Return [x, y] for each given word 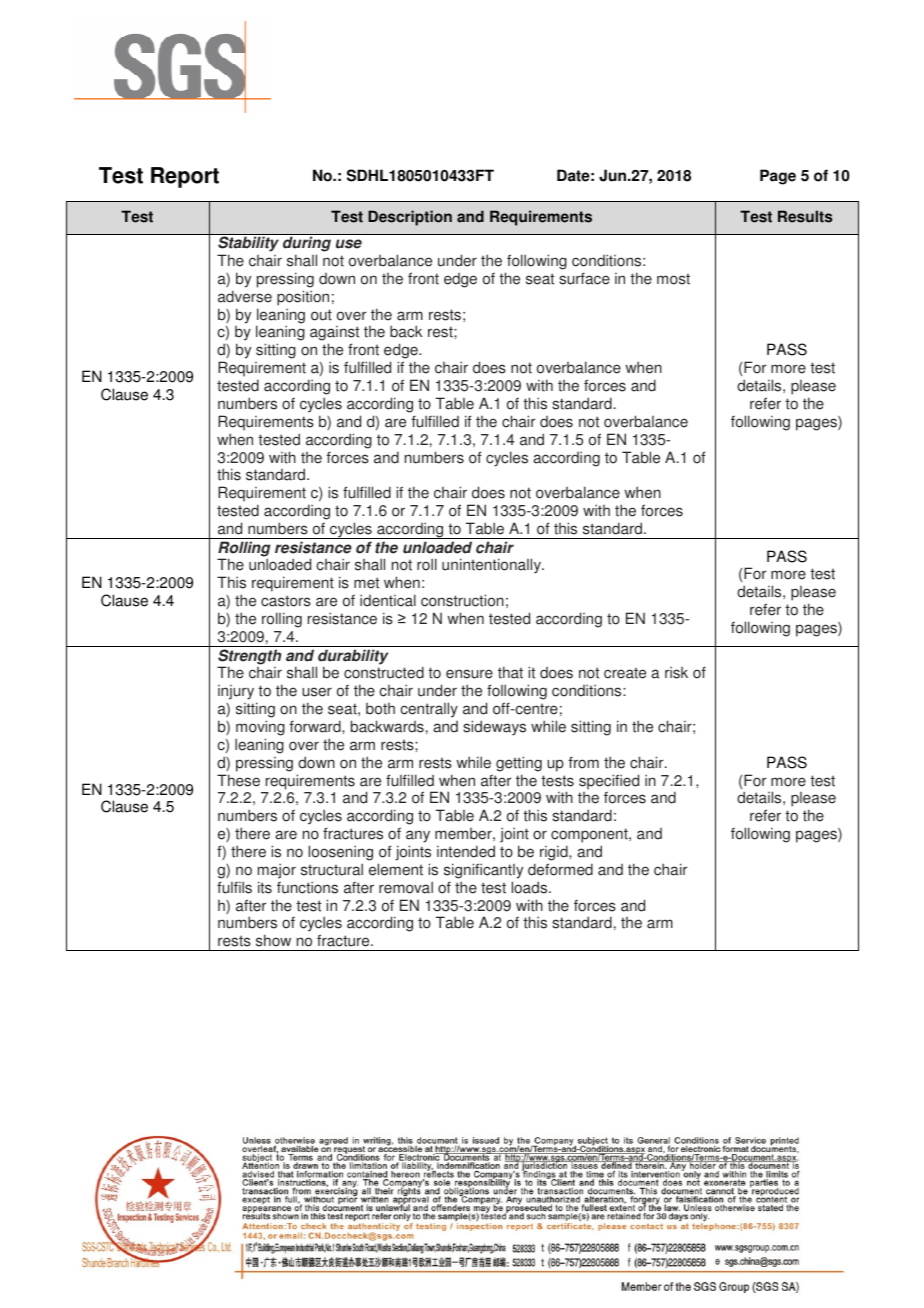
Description [410, 218]
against [334, 335]
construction [462, 600]
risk [676, 672]
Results [805, 216]
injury [237, 694]
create [625, 673]
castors [286, 601]
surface [584, 278]
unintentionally [492, 566]
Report [185, 177]
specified [609, 782]
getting [519, 764]
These [238, 780]
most [673, 279]
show [273, 940]
